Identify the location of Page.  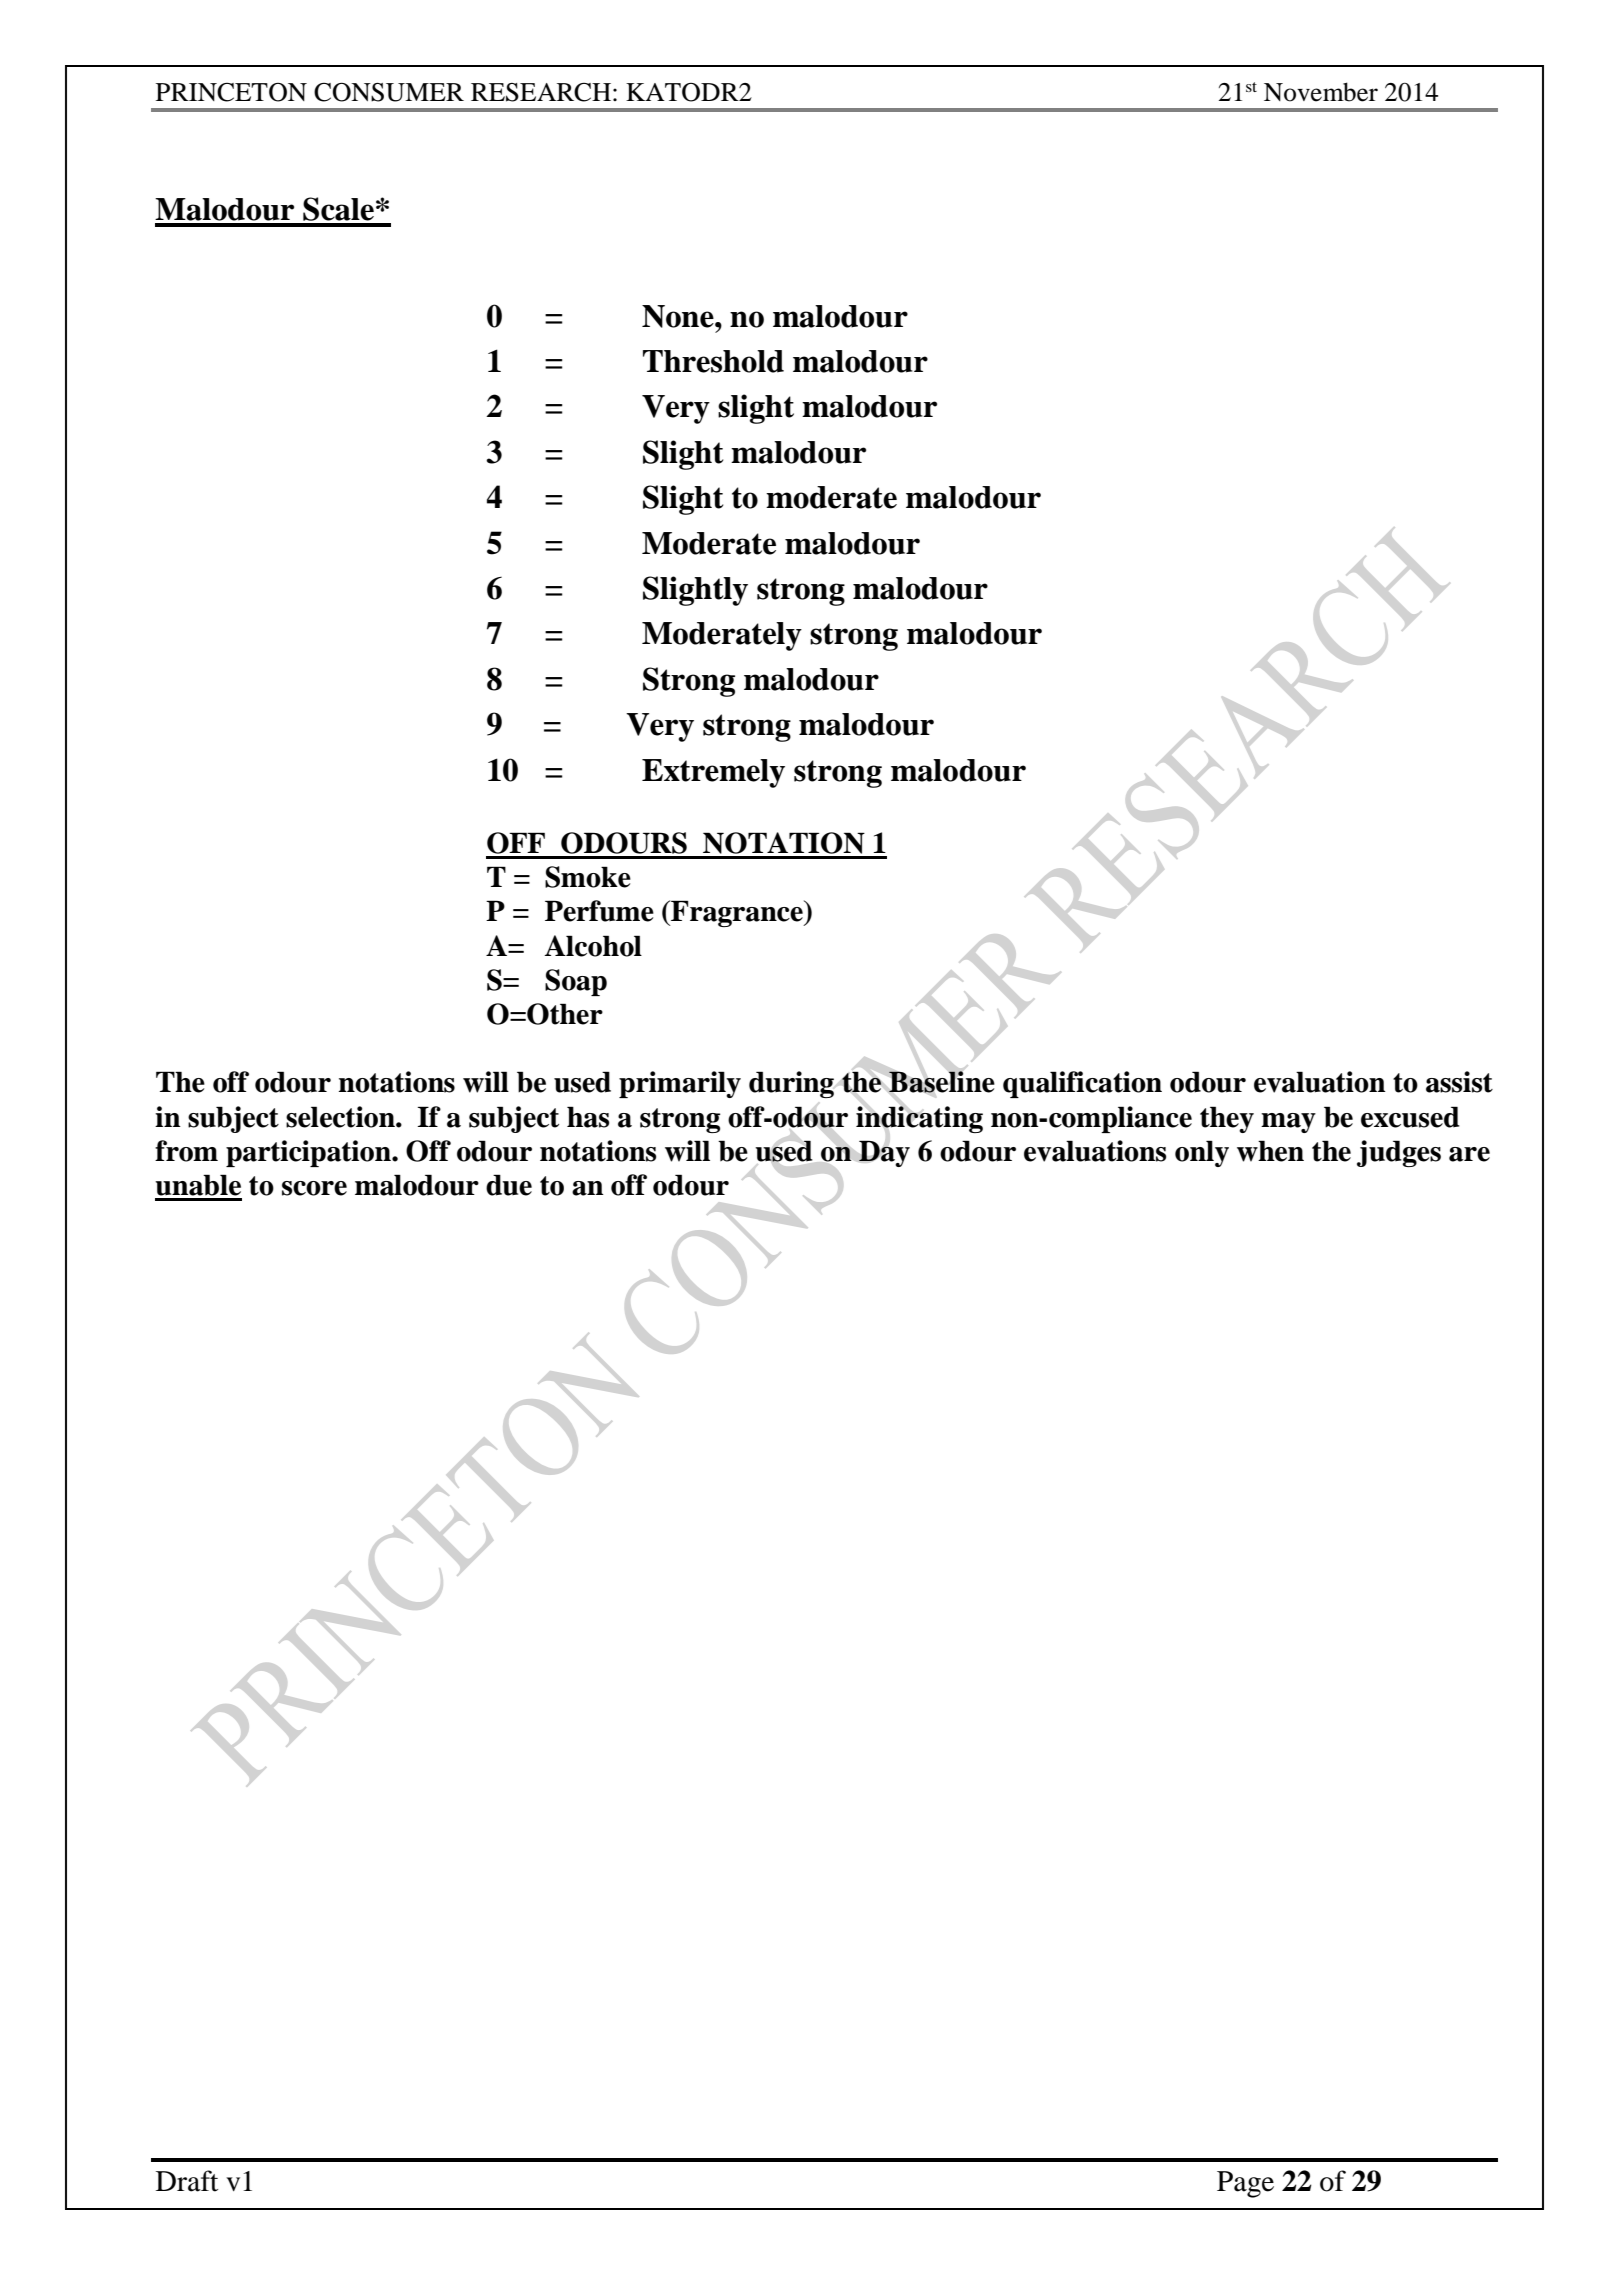
(1245, 2184).
